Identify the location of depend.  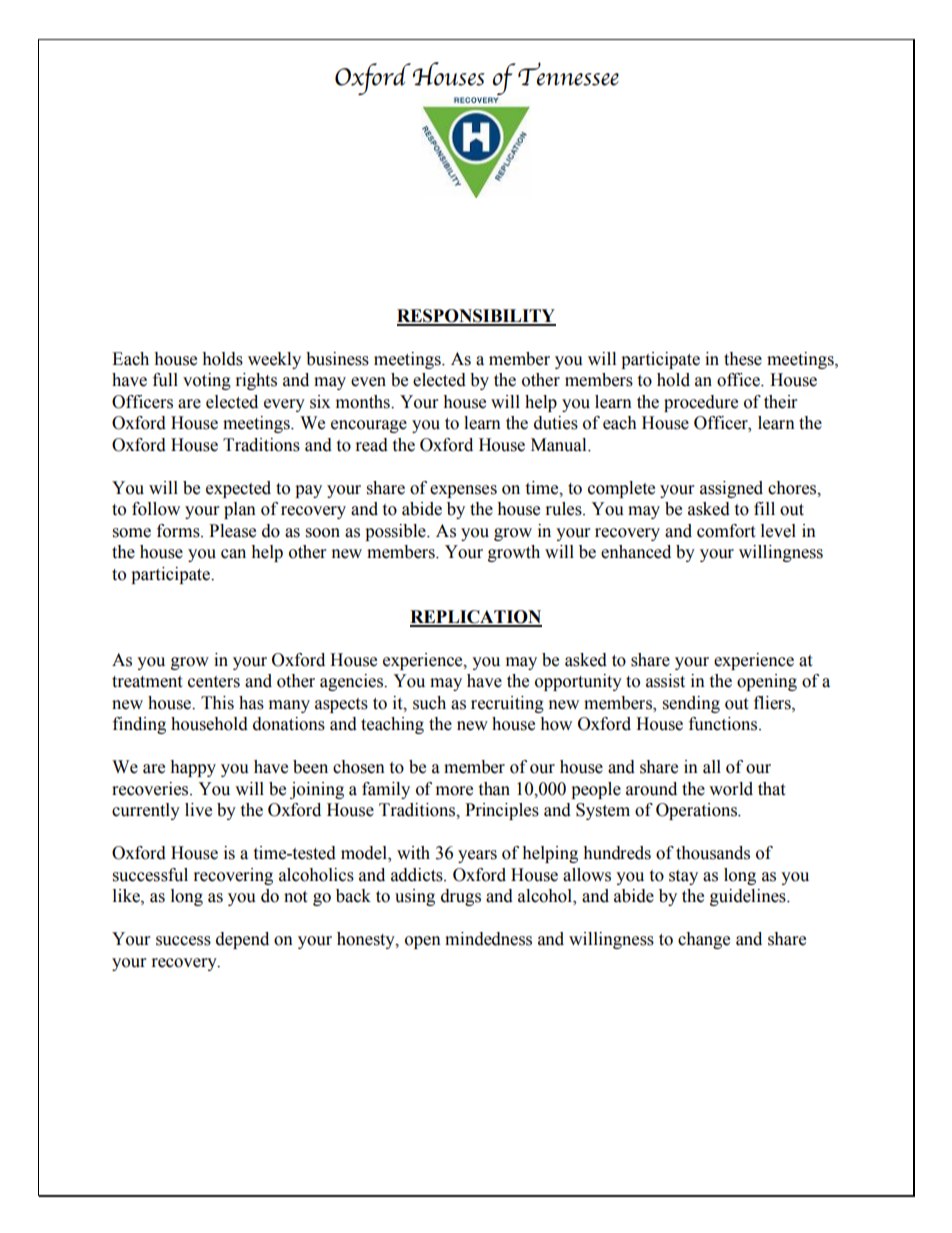
(242, 940).
